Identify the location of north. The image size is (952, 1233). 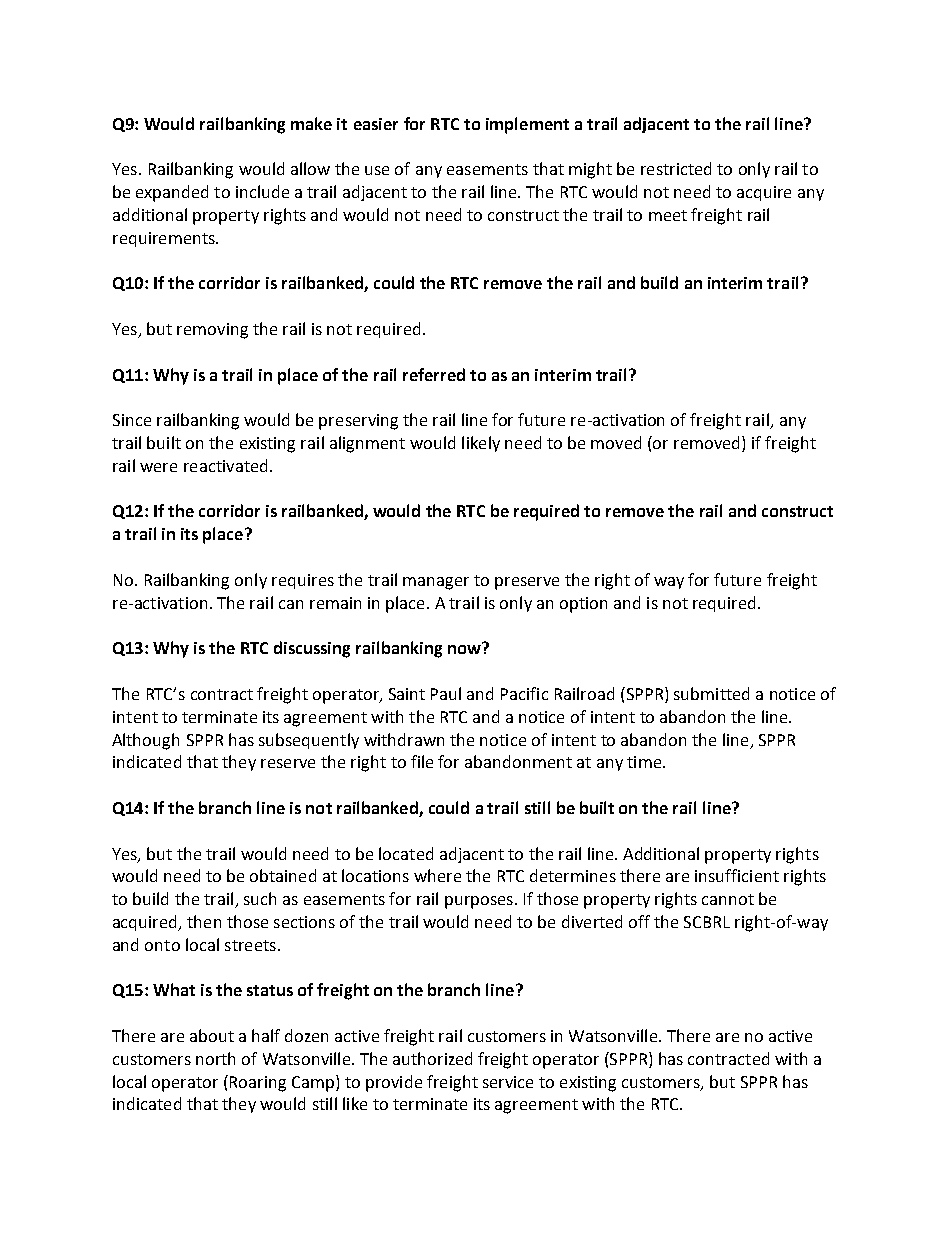
(215, 1058).
